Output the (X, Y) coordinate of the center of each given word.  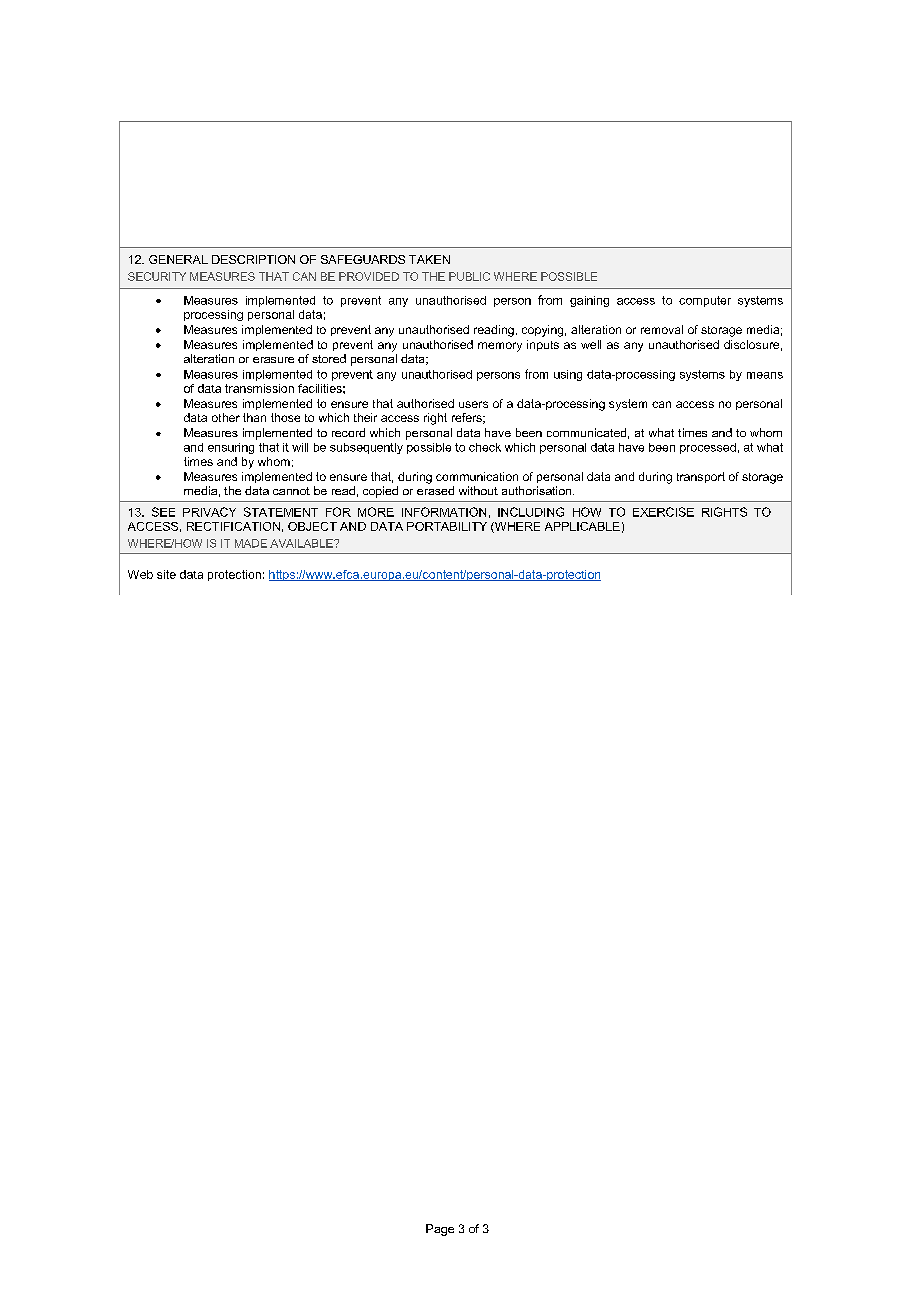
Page (440, 1230)
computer (705, 301)
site (166, 574)
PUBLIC (469, 276)
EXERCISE (663, 512)
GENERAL (178, 259)
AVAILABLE (302, 543)
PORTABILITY (447, 526)
